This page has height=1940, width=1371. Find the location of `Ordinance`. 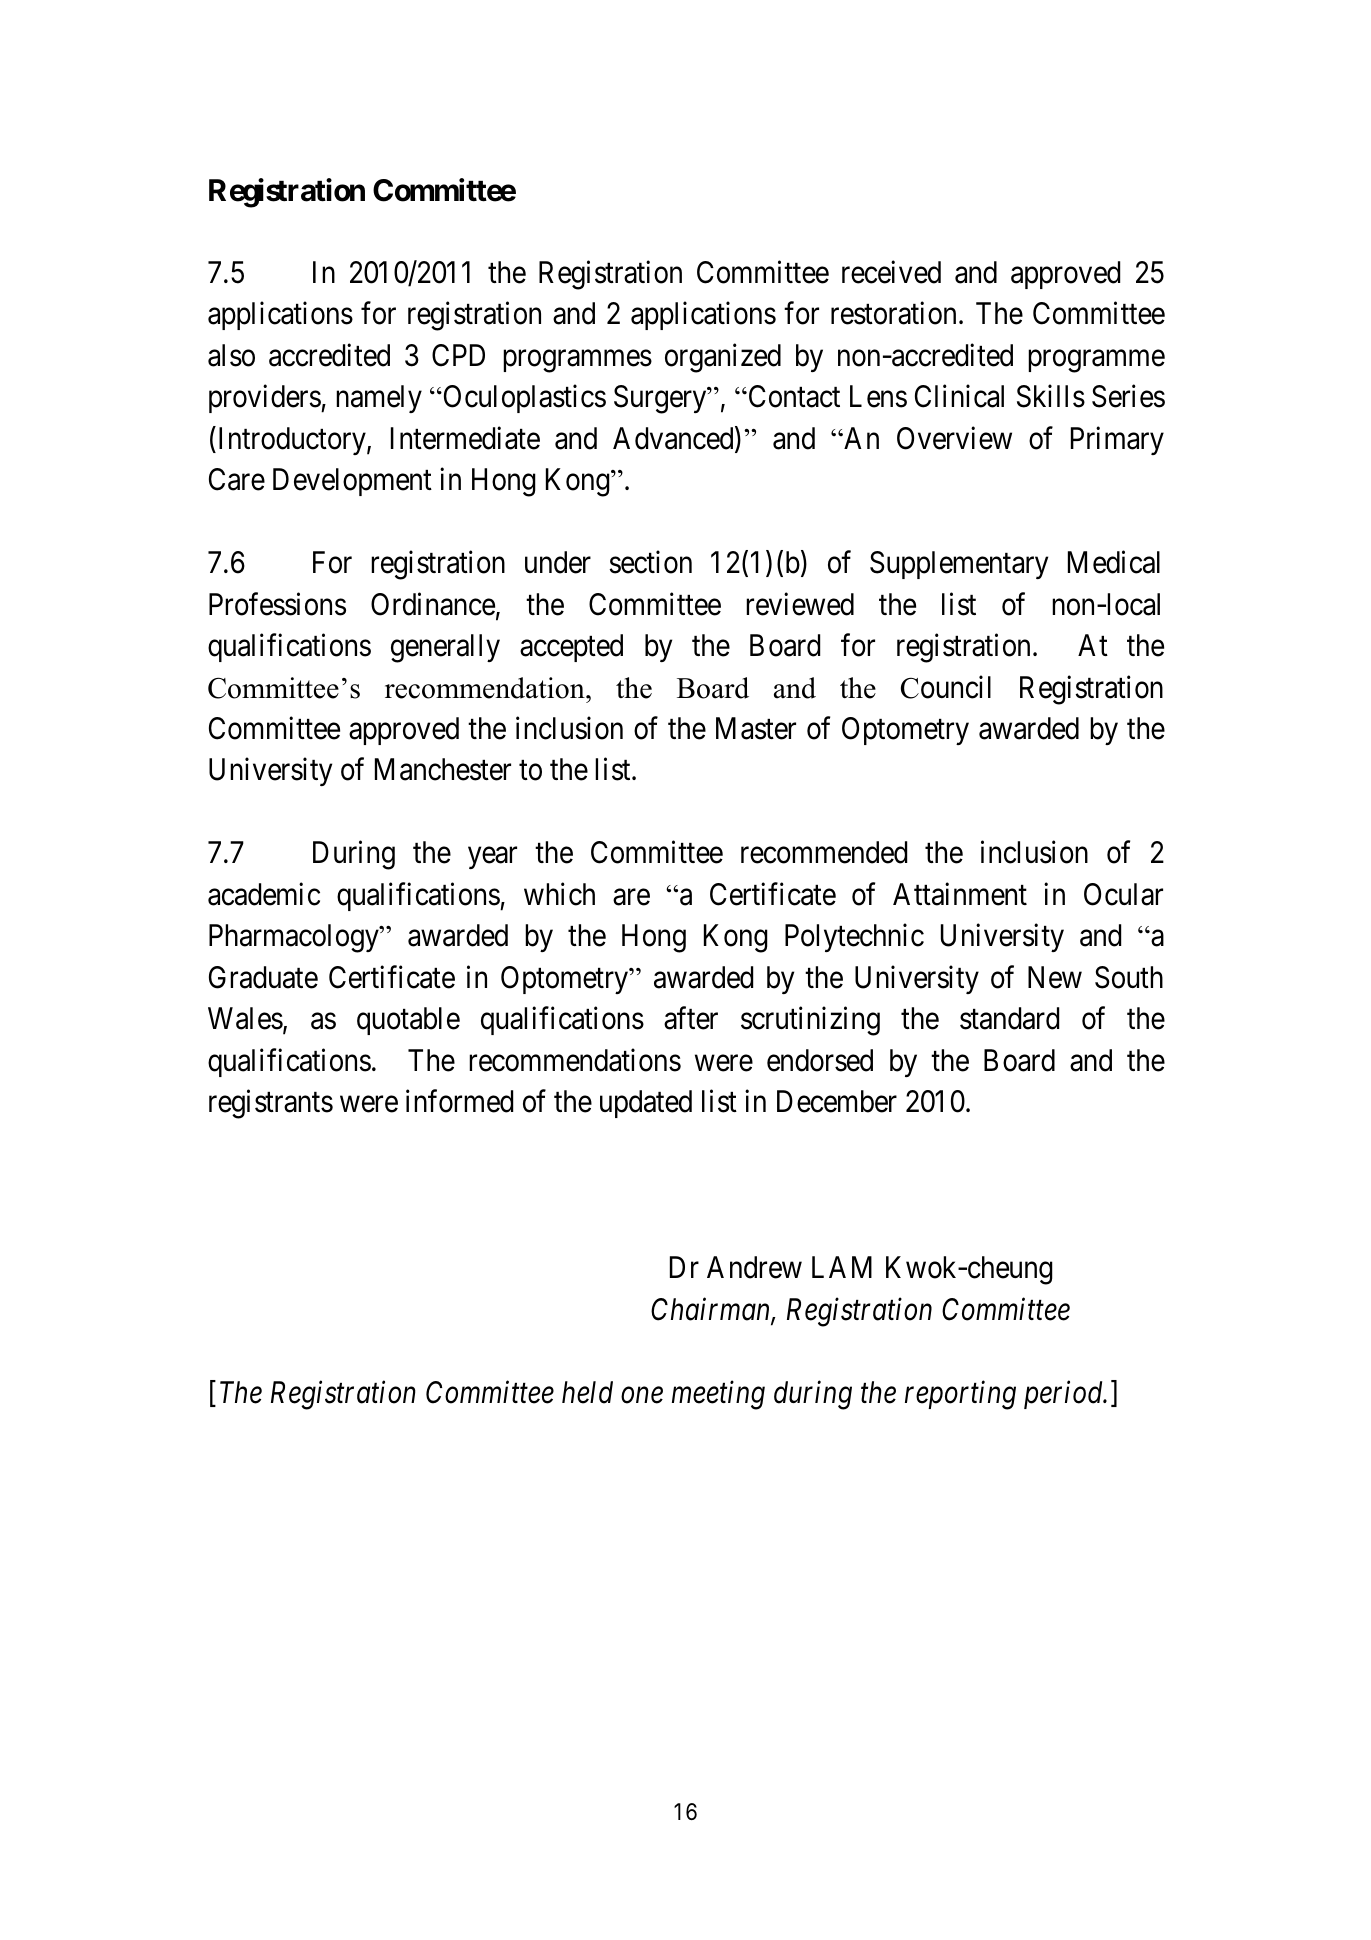

Ordinance is located at coordinates (433, 604).
